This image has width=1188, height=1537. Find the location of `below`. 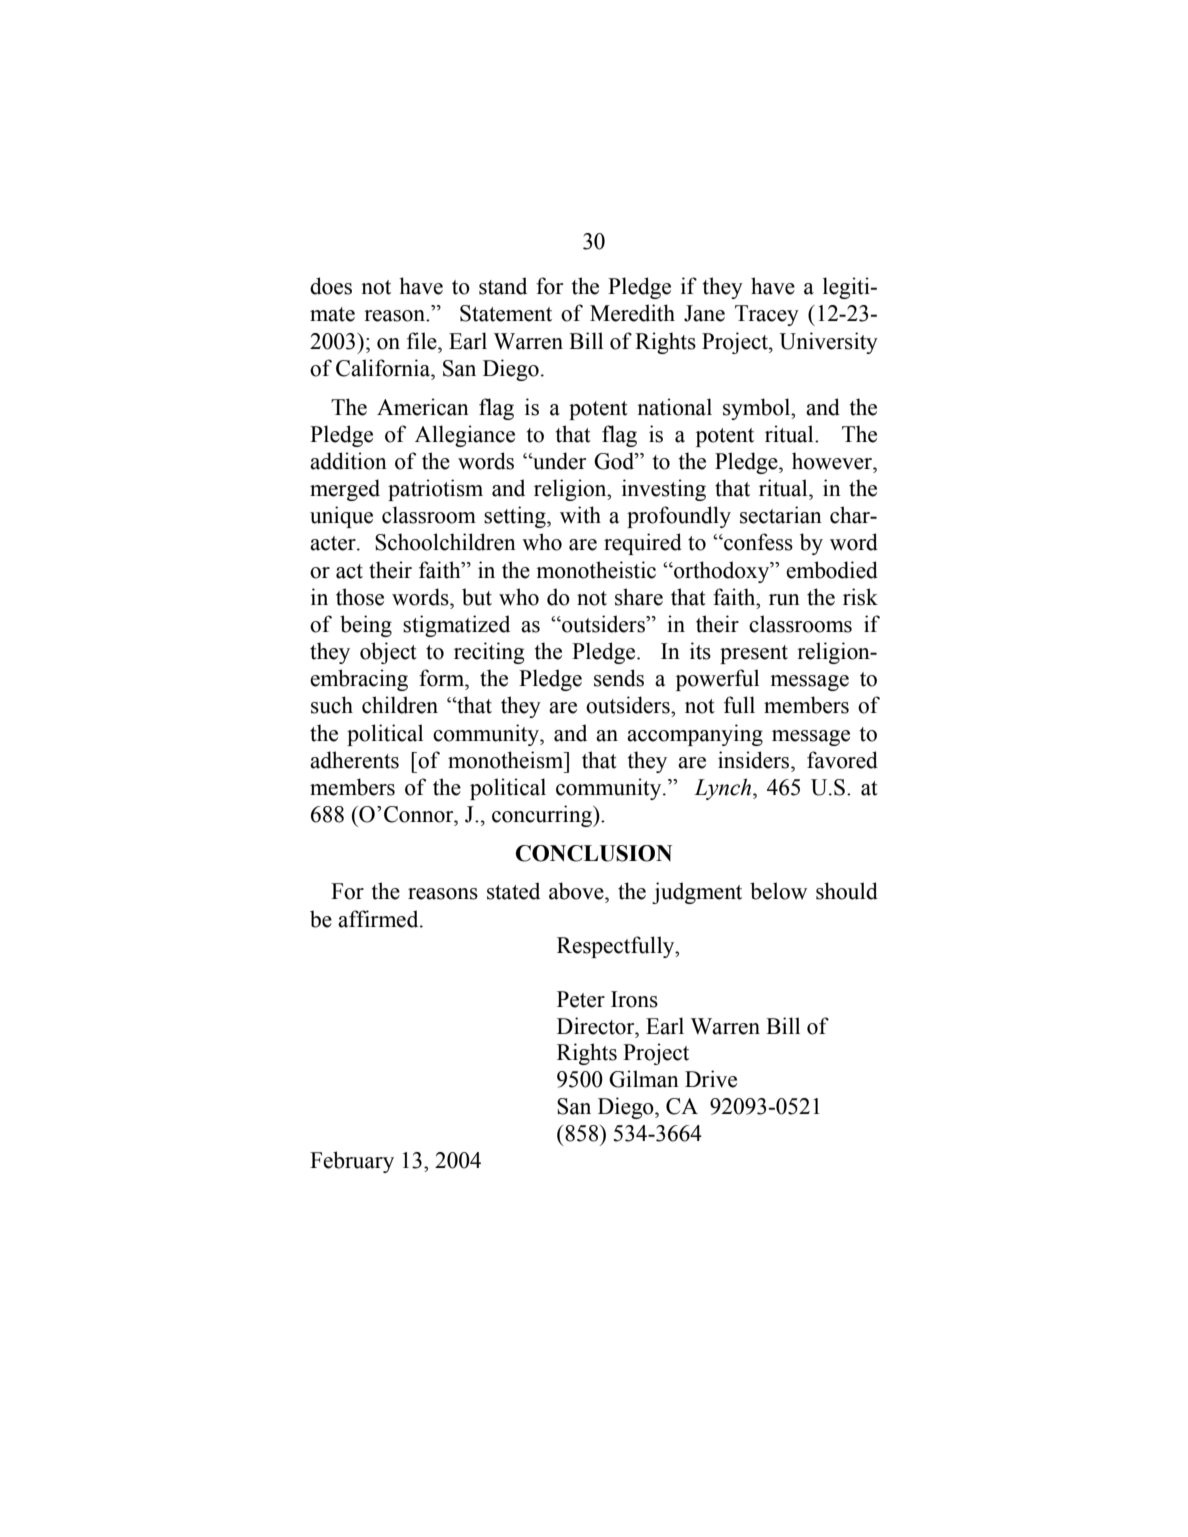

below is located at coordinates (778, 891).
